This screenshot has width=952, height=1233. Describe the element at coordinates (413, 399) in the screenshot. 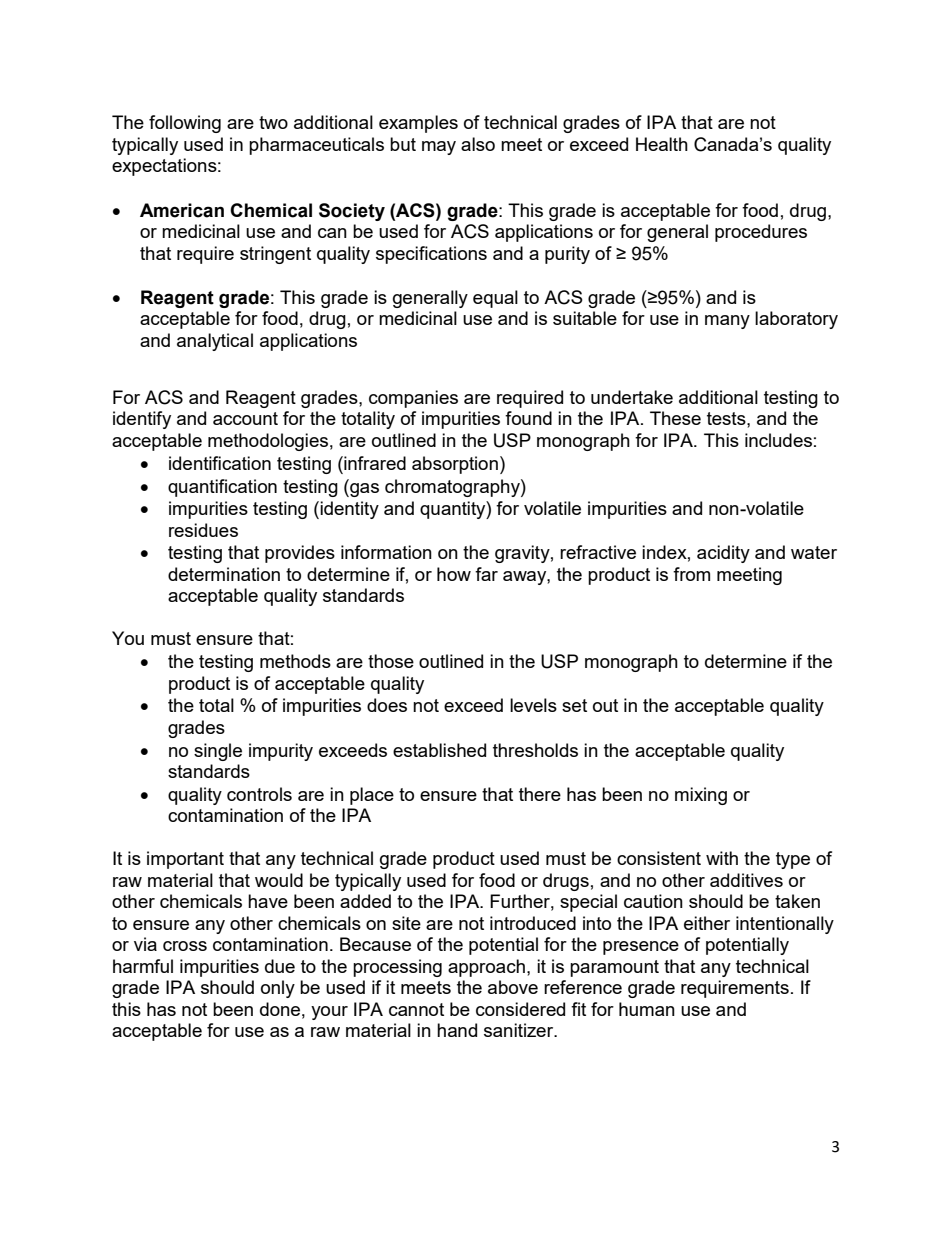

I see `companies` at that location.
